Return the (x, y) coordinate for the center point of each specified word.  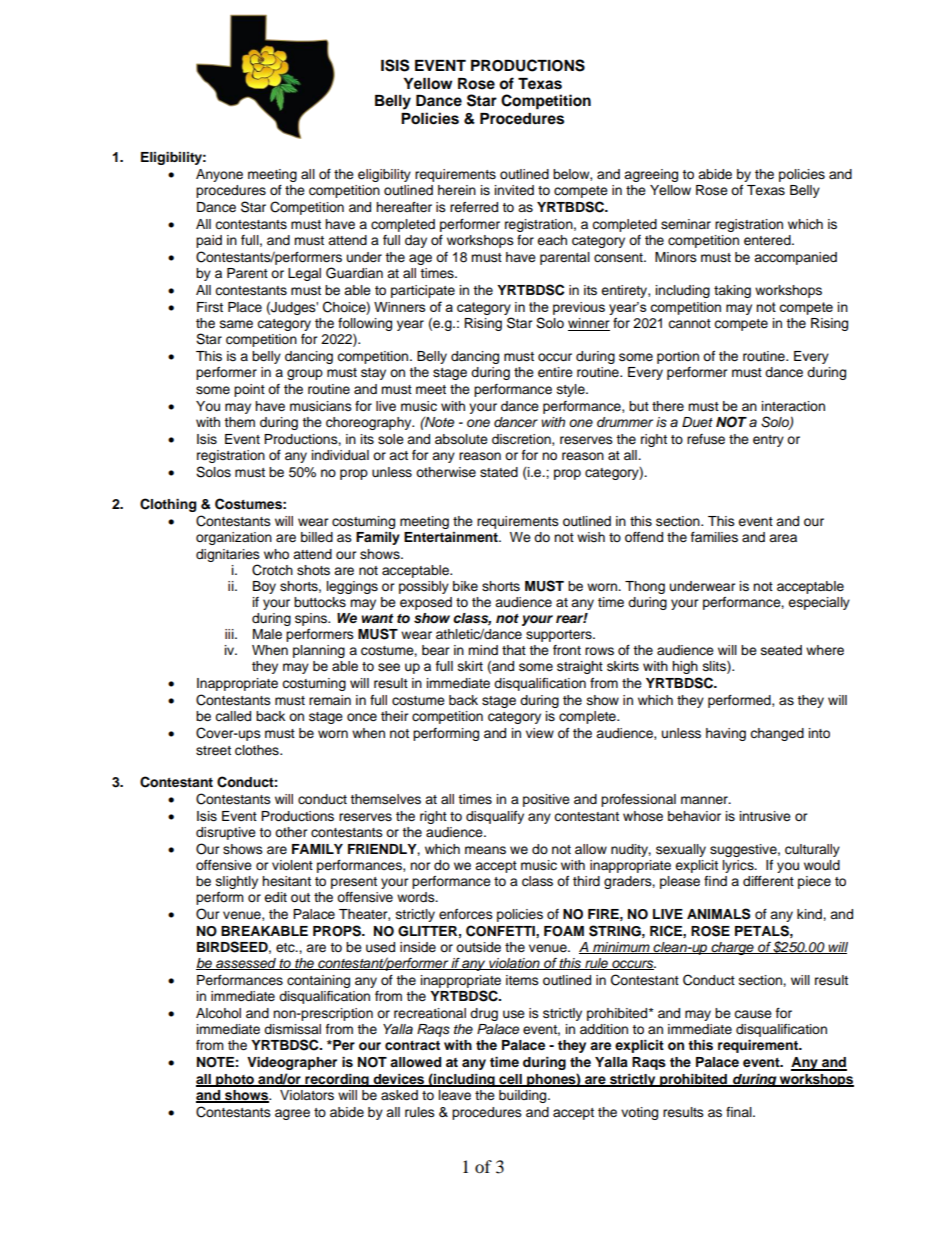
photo (235, 1080)
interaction (793, 406)
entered (768, 240)
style (572, 390)
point (249, 390)
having (726, 734)
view (540, 733)
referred (474, 207)
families (714, 537)
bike (465, 586)
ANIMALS (719, 914)
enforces (466, 914)
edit (275, 897)
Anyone (219, 175)
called (233, 716)
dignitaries (228, 555)
